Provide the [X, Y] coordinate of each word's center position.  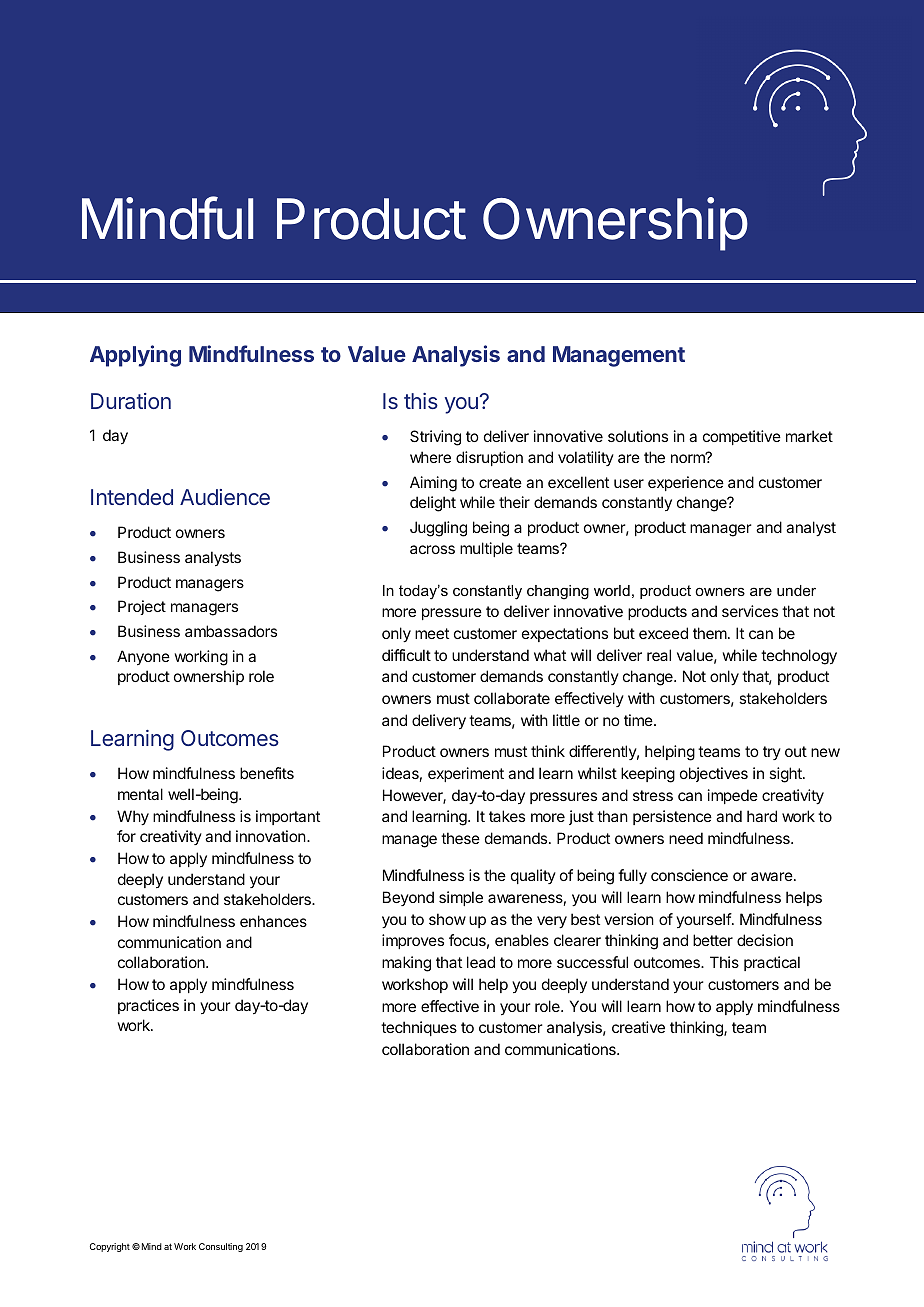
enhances [273, 921]
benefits [267, 773]
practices [148, 1006]
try [772, 753]
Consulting [221, 1247]
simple [461, 898]
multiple [486, 549]
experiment [466, 774]
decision [765, 940]
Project [142, 607]
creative [638, 1027]
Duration [131, 401]
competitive [742, 437]
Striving [435, 438]
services [750, 611]
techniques [419, 1028]
